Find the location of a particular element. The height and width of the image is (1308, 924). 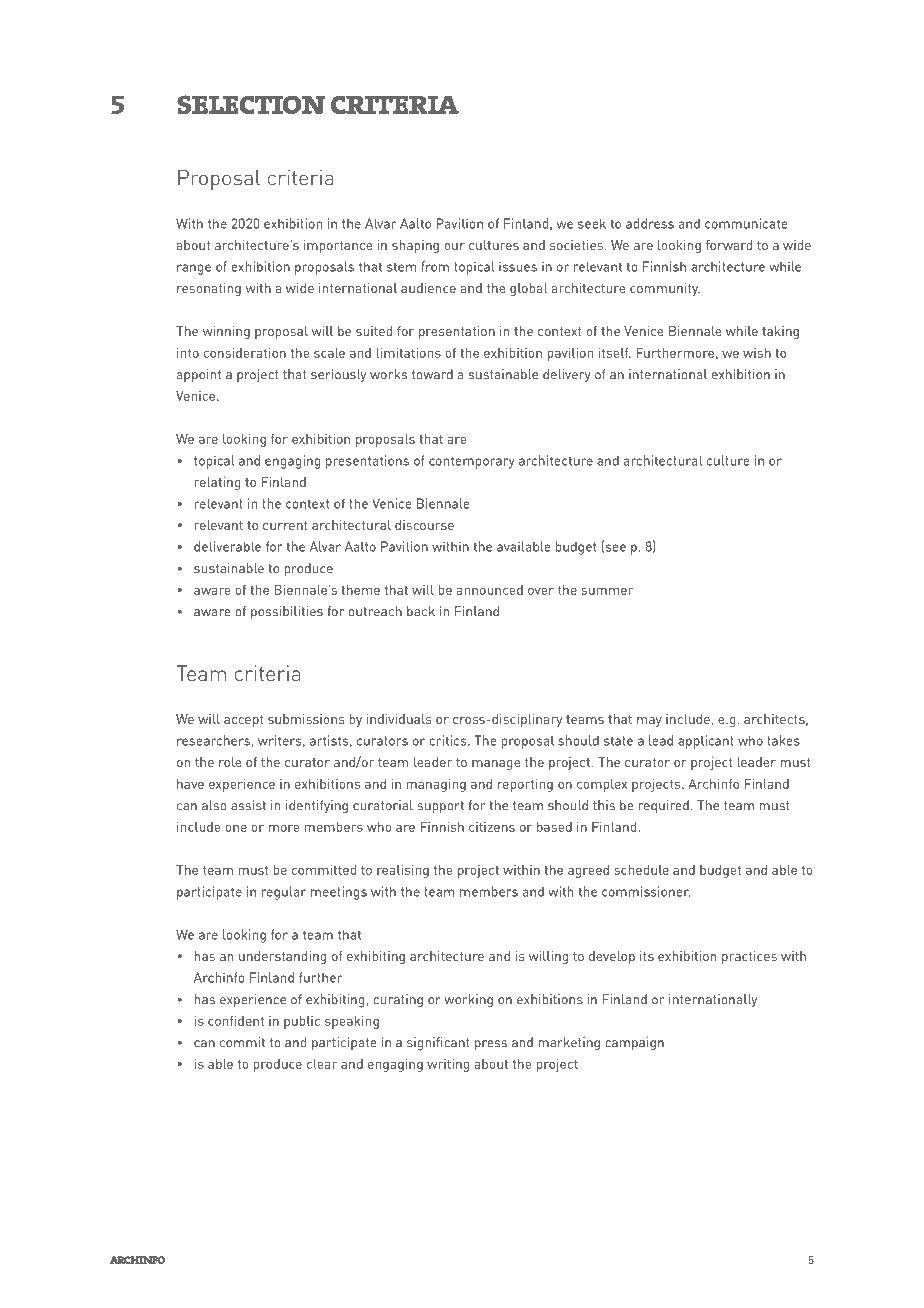

press is located at coordinates (491, 1045).
